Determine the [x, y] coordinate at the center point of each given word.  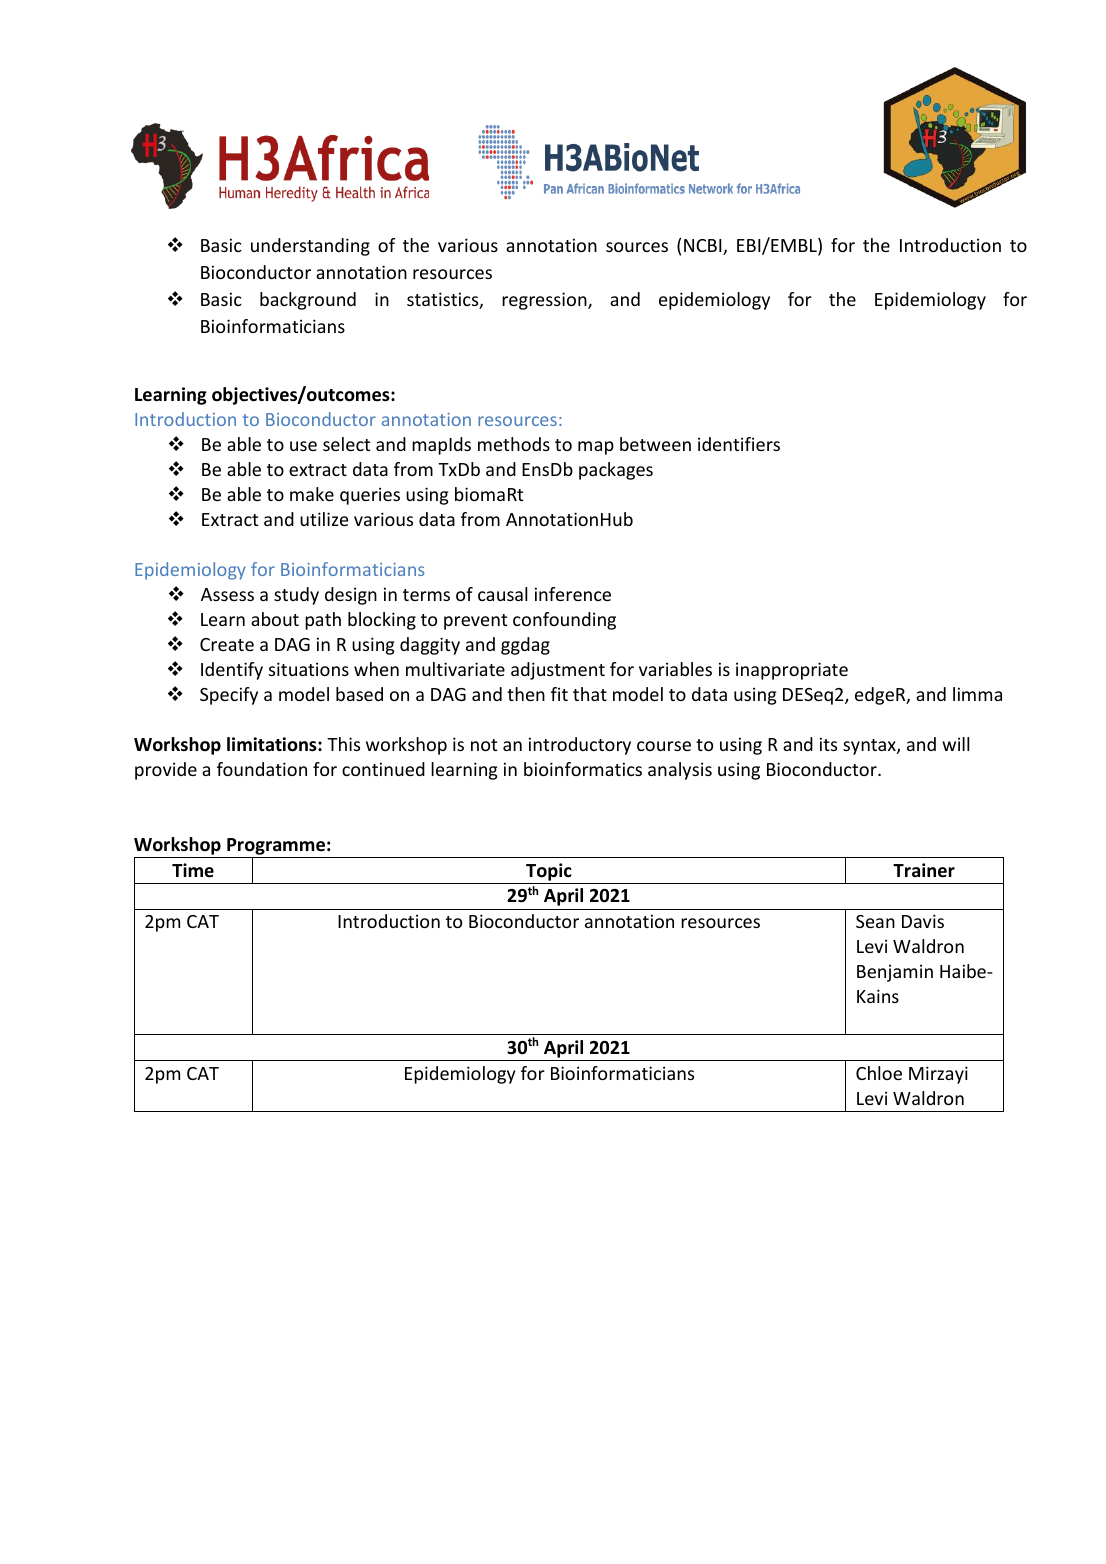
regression [545, 301]
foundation [262, 769]
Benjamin [895, 973]
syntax [870, 747]
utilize [324, 519]
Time [193, 870]
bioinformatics [583, 769]
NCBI [704, 247]
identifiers [739, 444]
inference [573, 594]
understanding [310, 247]
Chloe [879, 1073]
